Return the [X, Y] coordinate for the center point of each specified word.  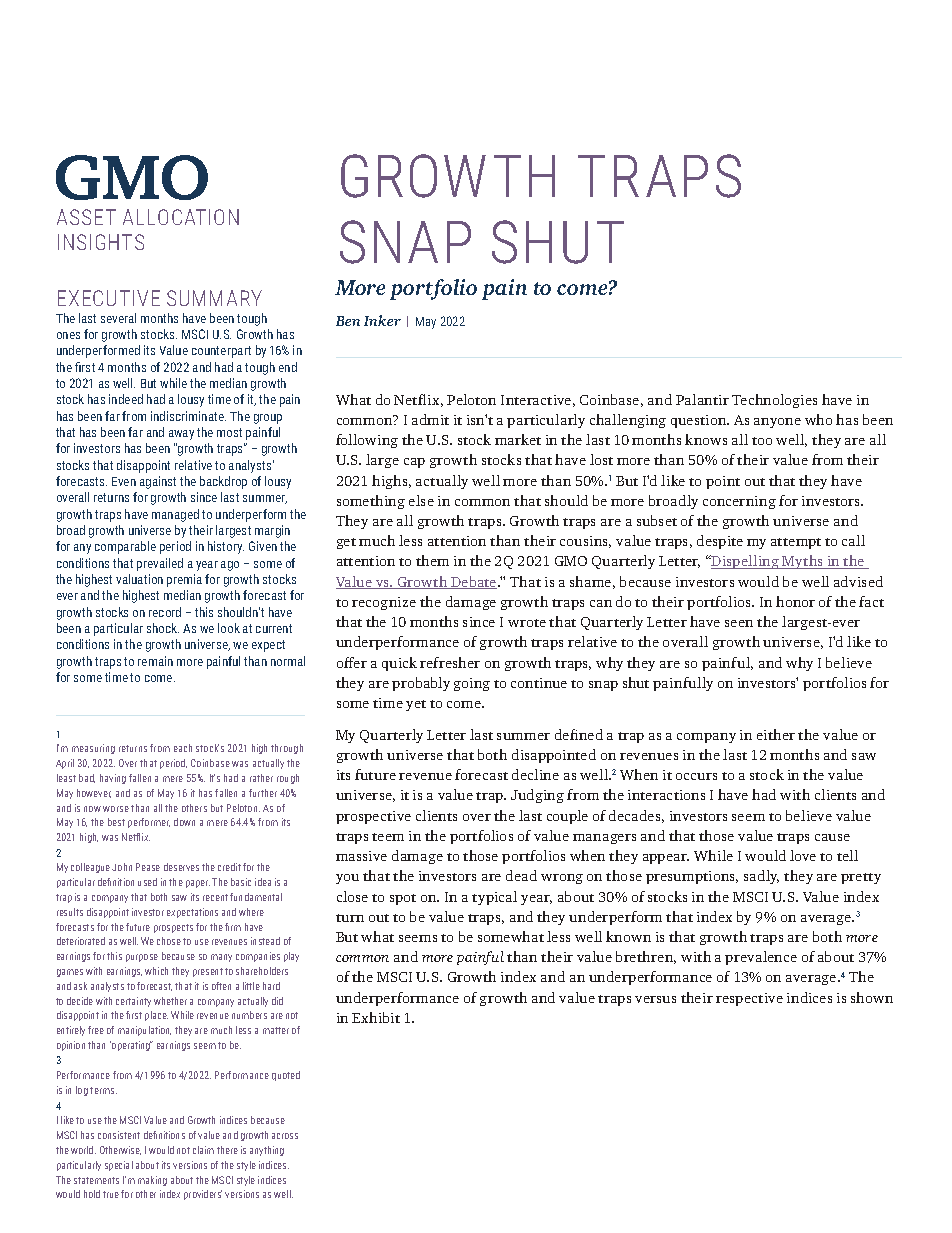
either [776, 734]
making [152, 1181]
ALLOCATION [181, 217]
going [472, 684]
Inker [382, 320]
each [183, 748]
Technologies [774, 401]
